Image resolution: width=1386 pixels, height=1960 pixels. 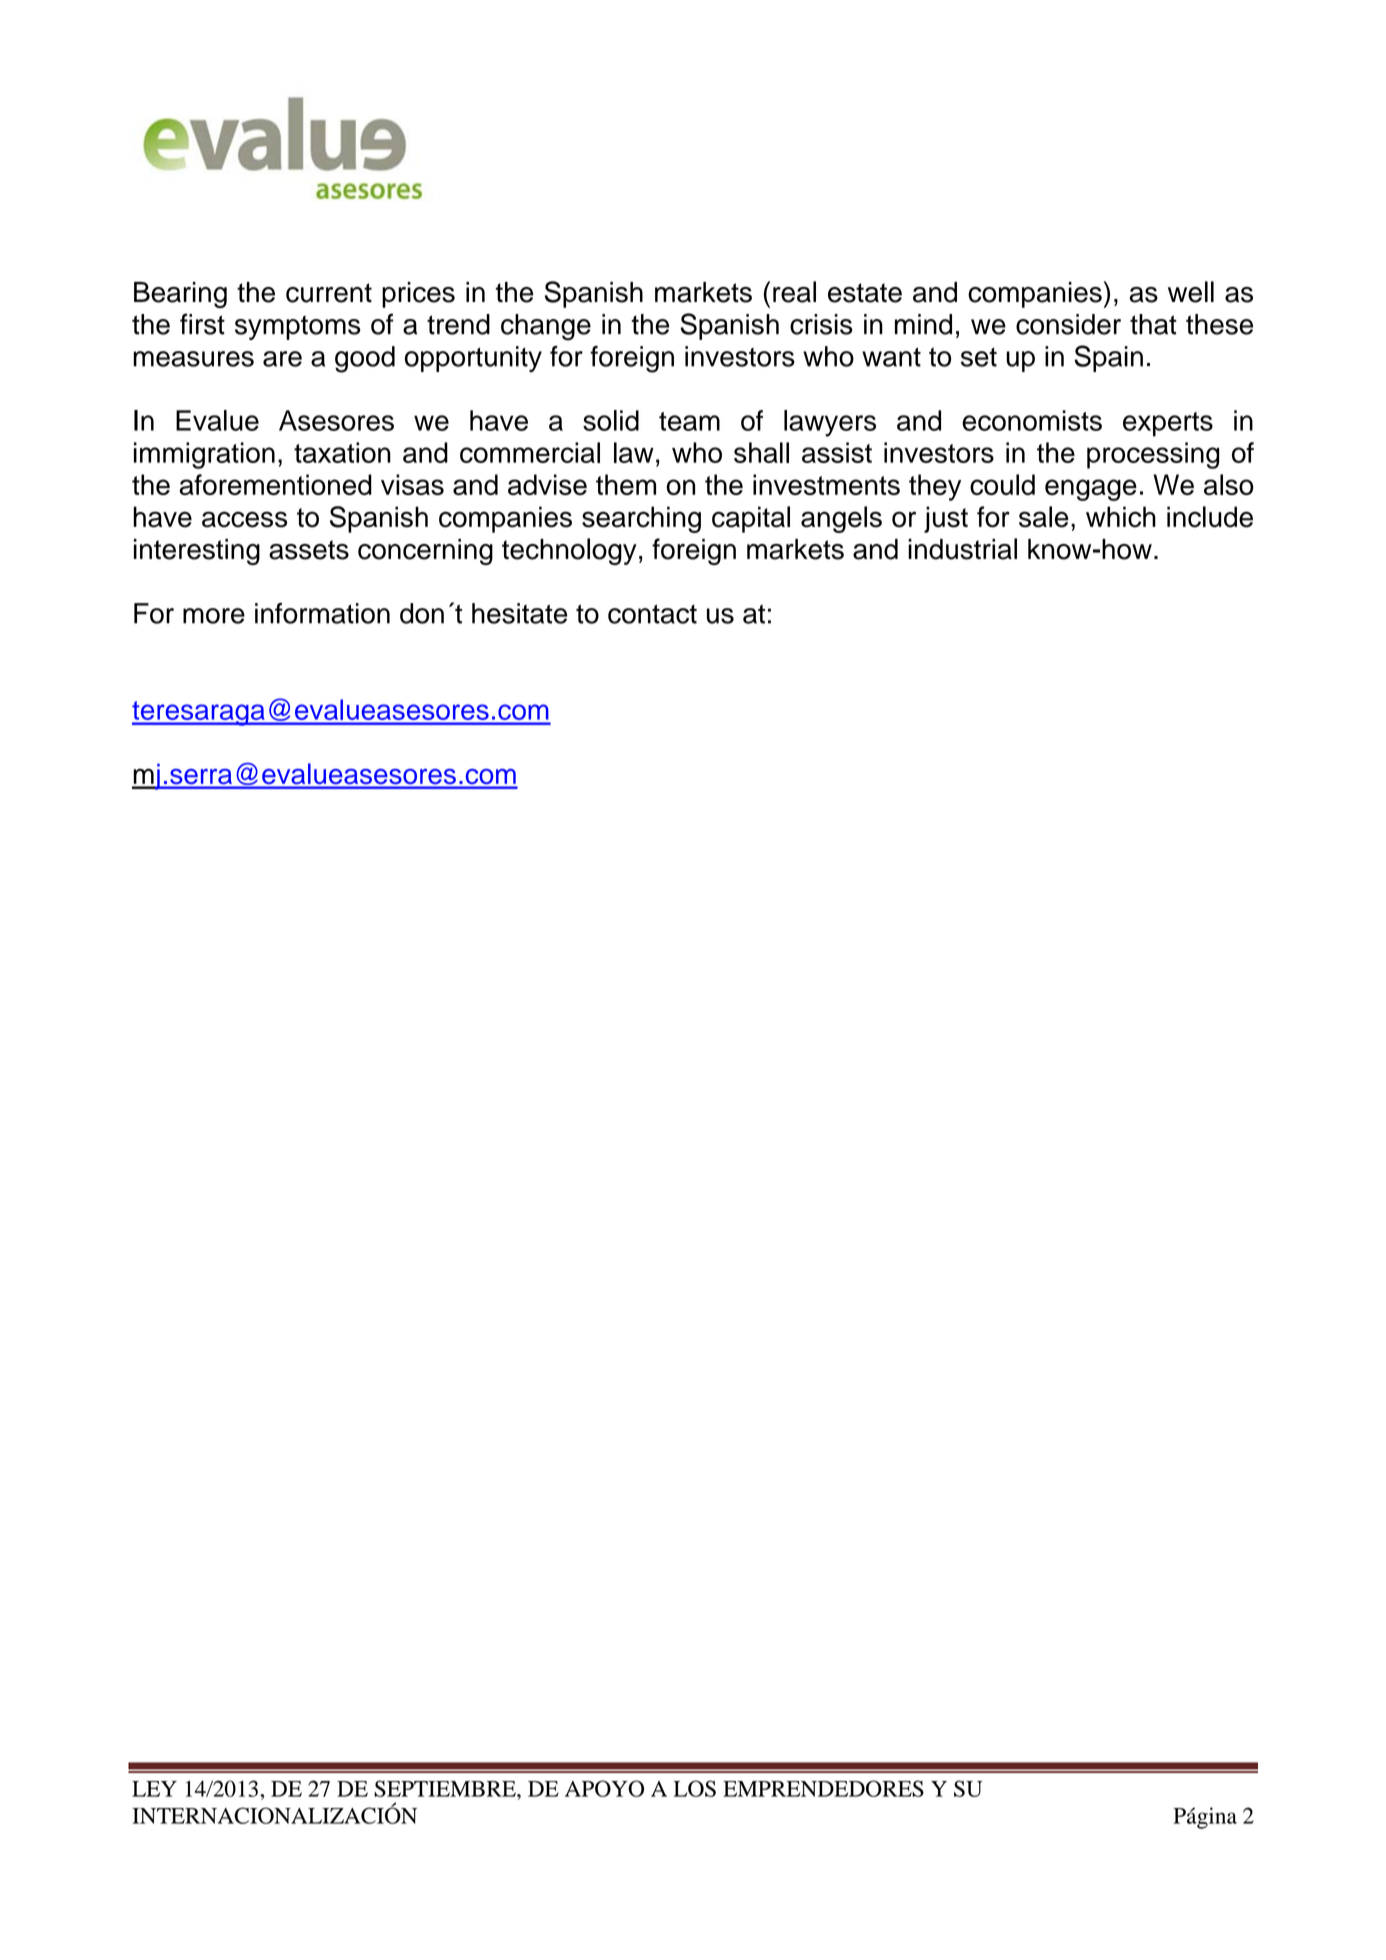 What do you see at coordinates (962, 549) in the document?
I see `industrial` at bounding box center [962, 549].
